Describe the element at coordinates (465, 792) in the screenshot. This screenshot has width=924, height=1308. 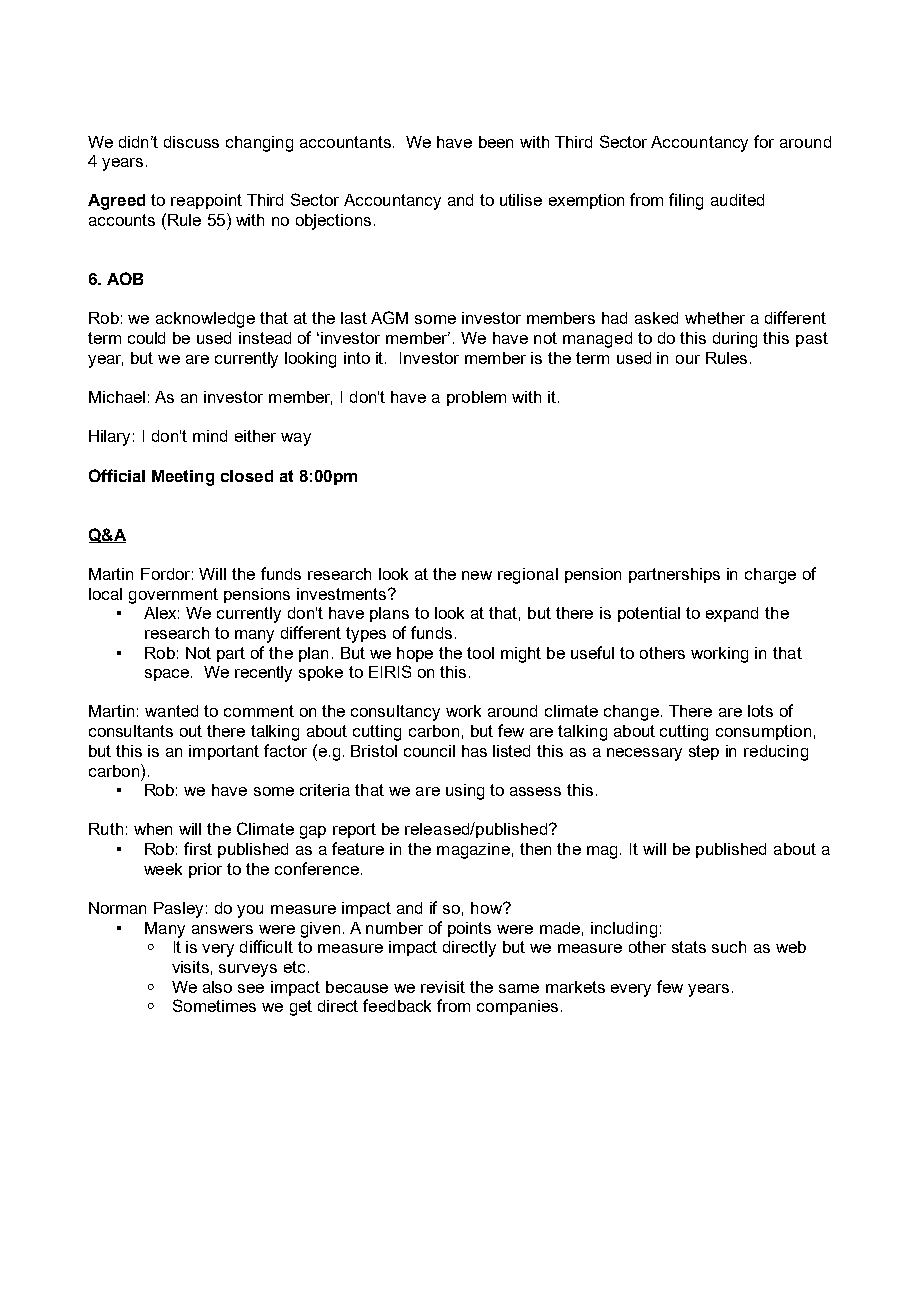
I see `using` at that location.
